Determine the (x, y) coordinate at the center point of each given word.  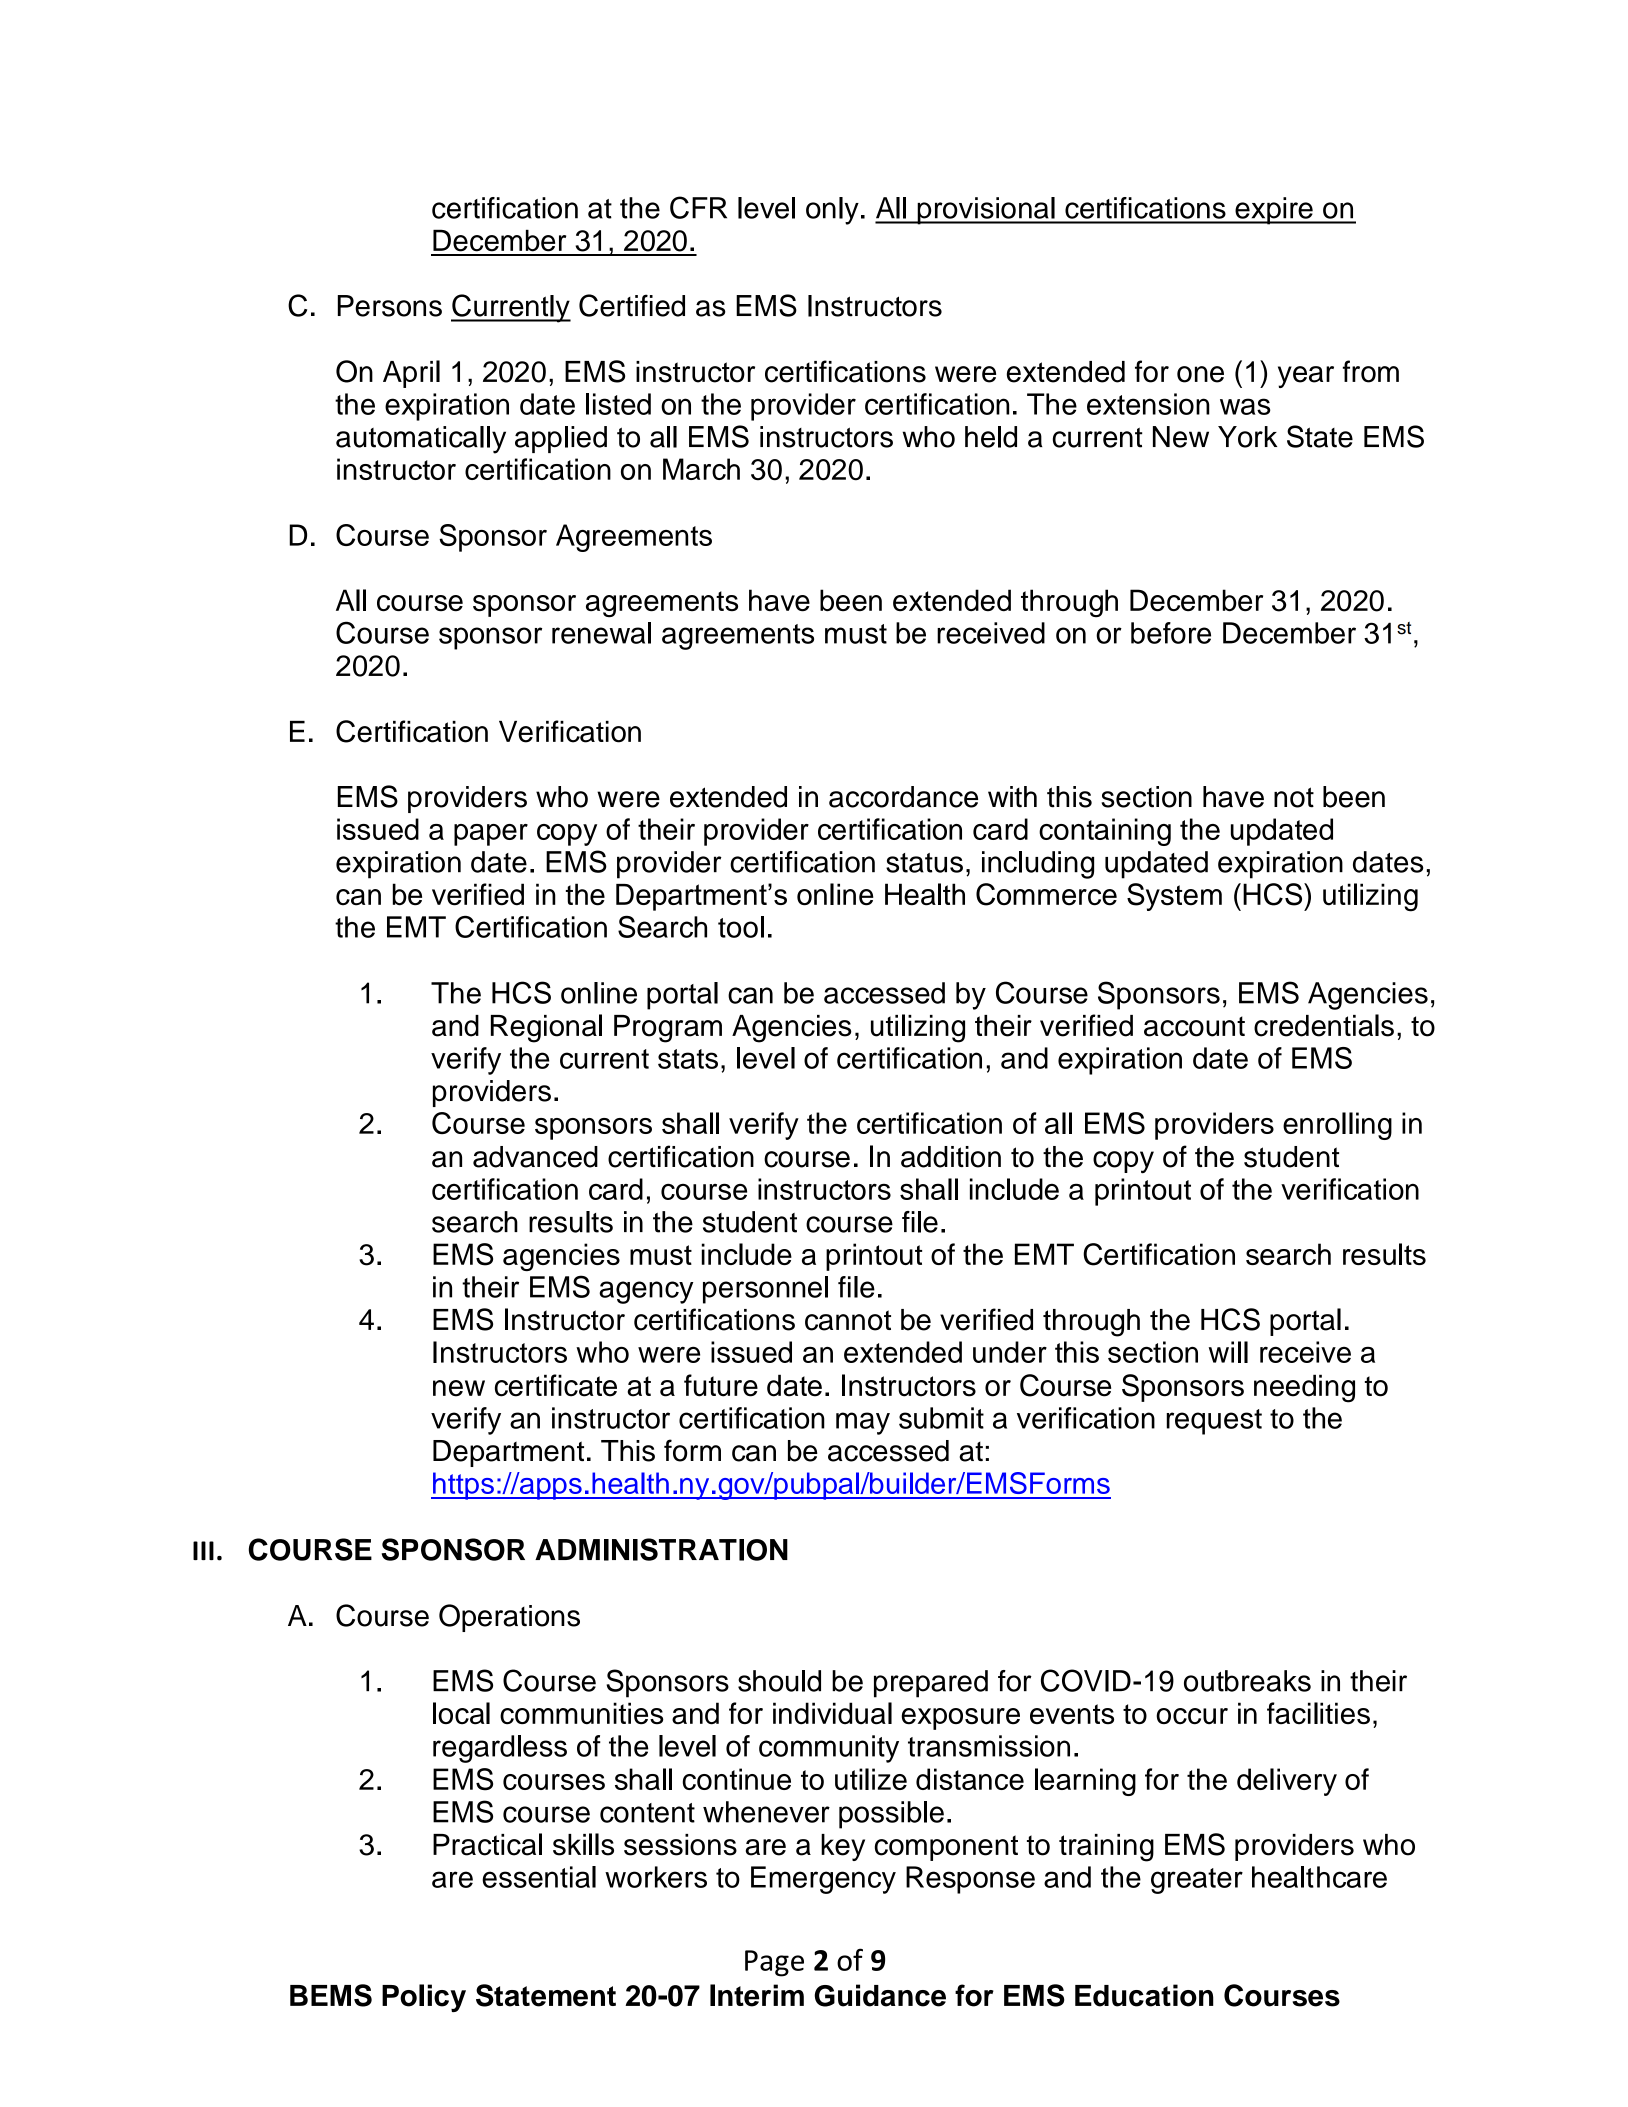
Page (774, 1963)
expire (1274, 211)
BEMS (331, 1995)
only (832, 211)
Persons (390, 306)
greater (1197, 1881)
